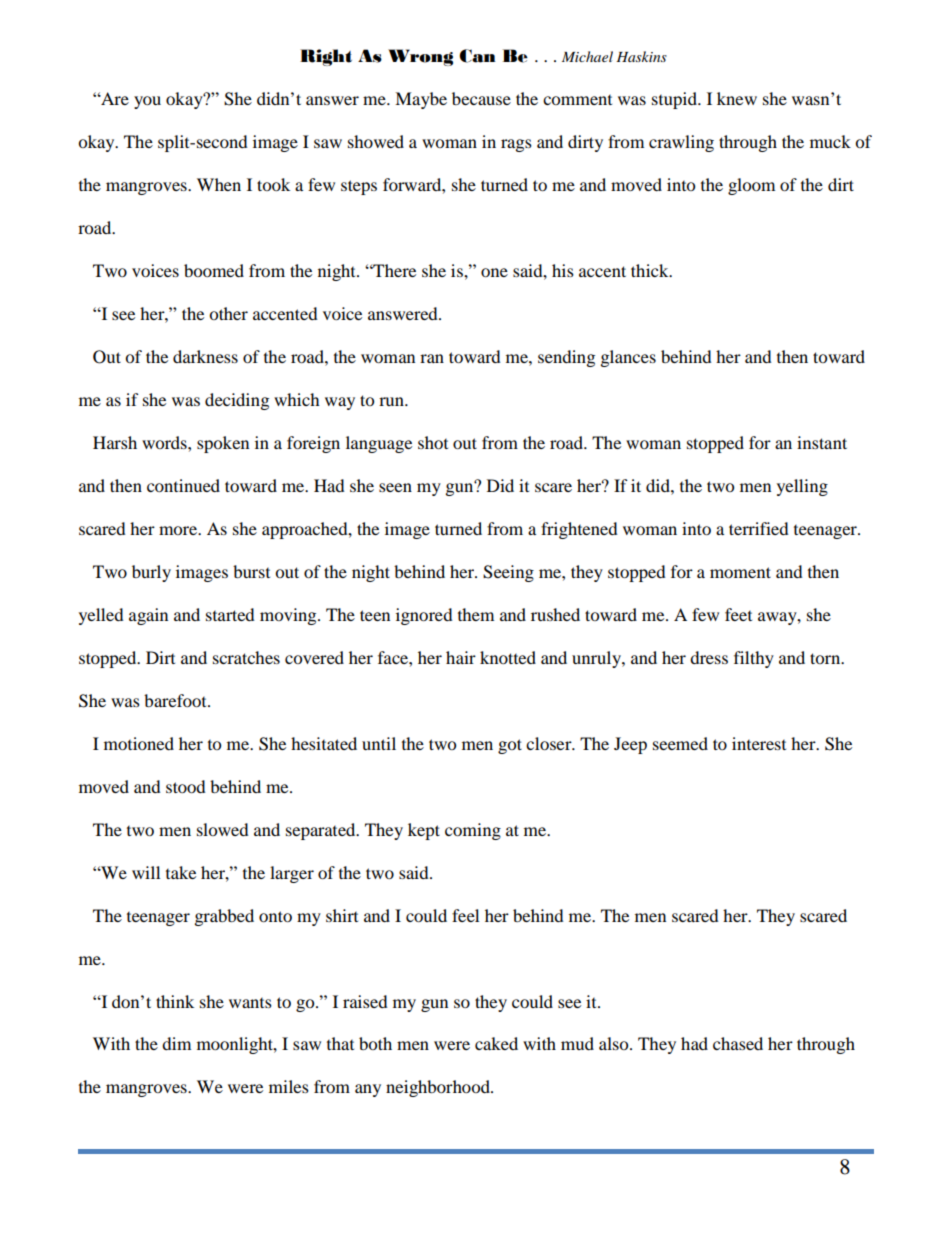 This screenshot has width=952, height=1233. I want to click on you, so click(147, 102).
